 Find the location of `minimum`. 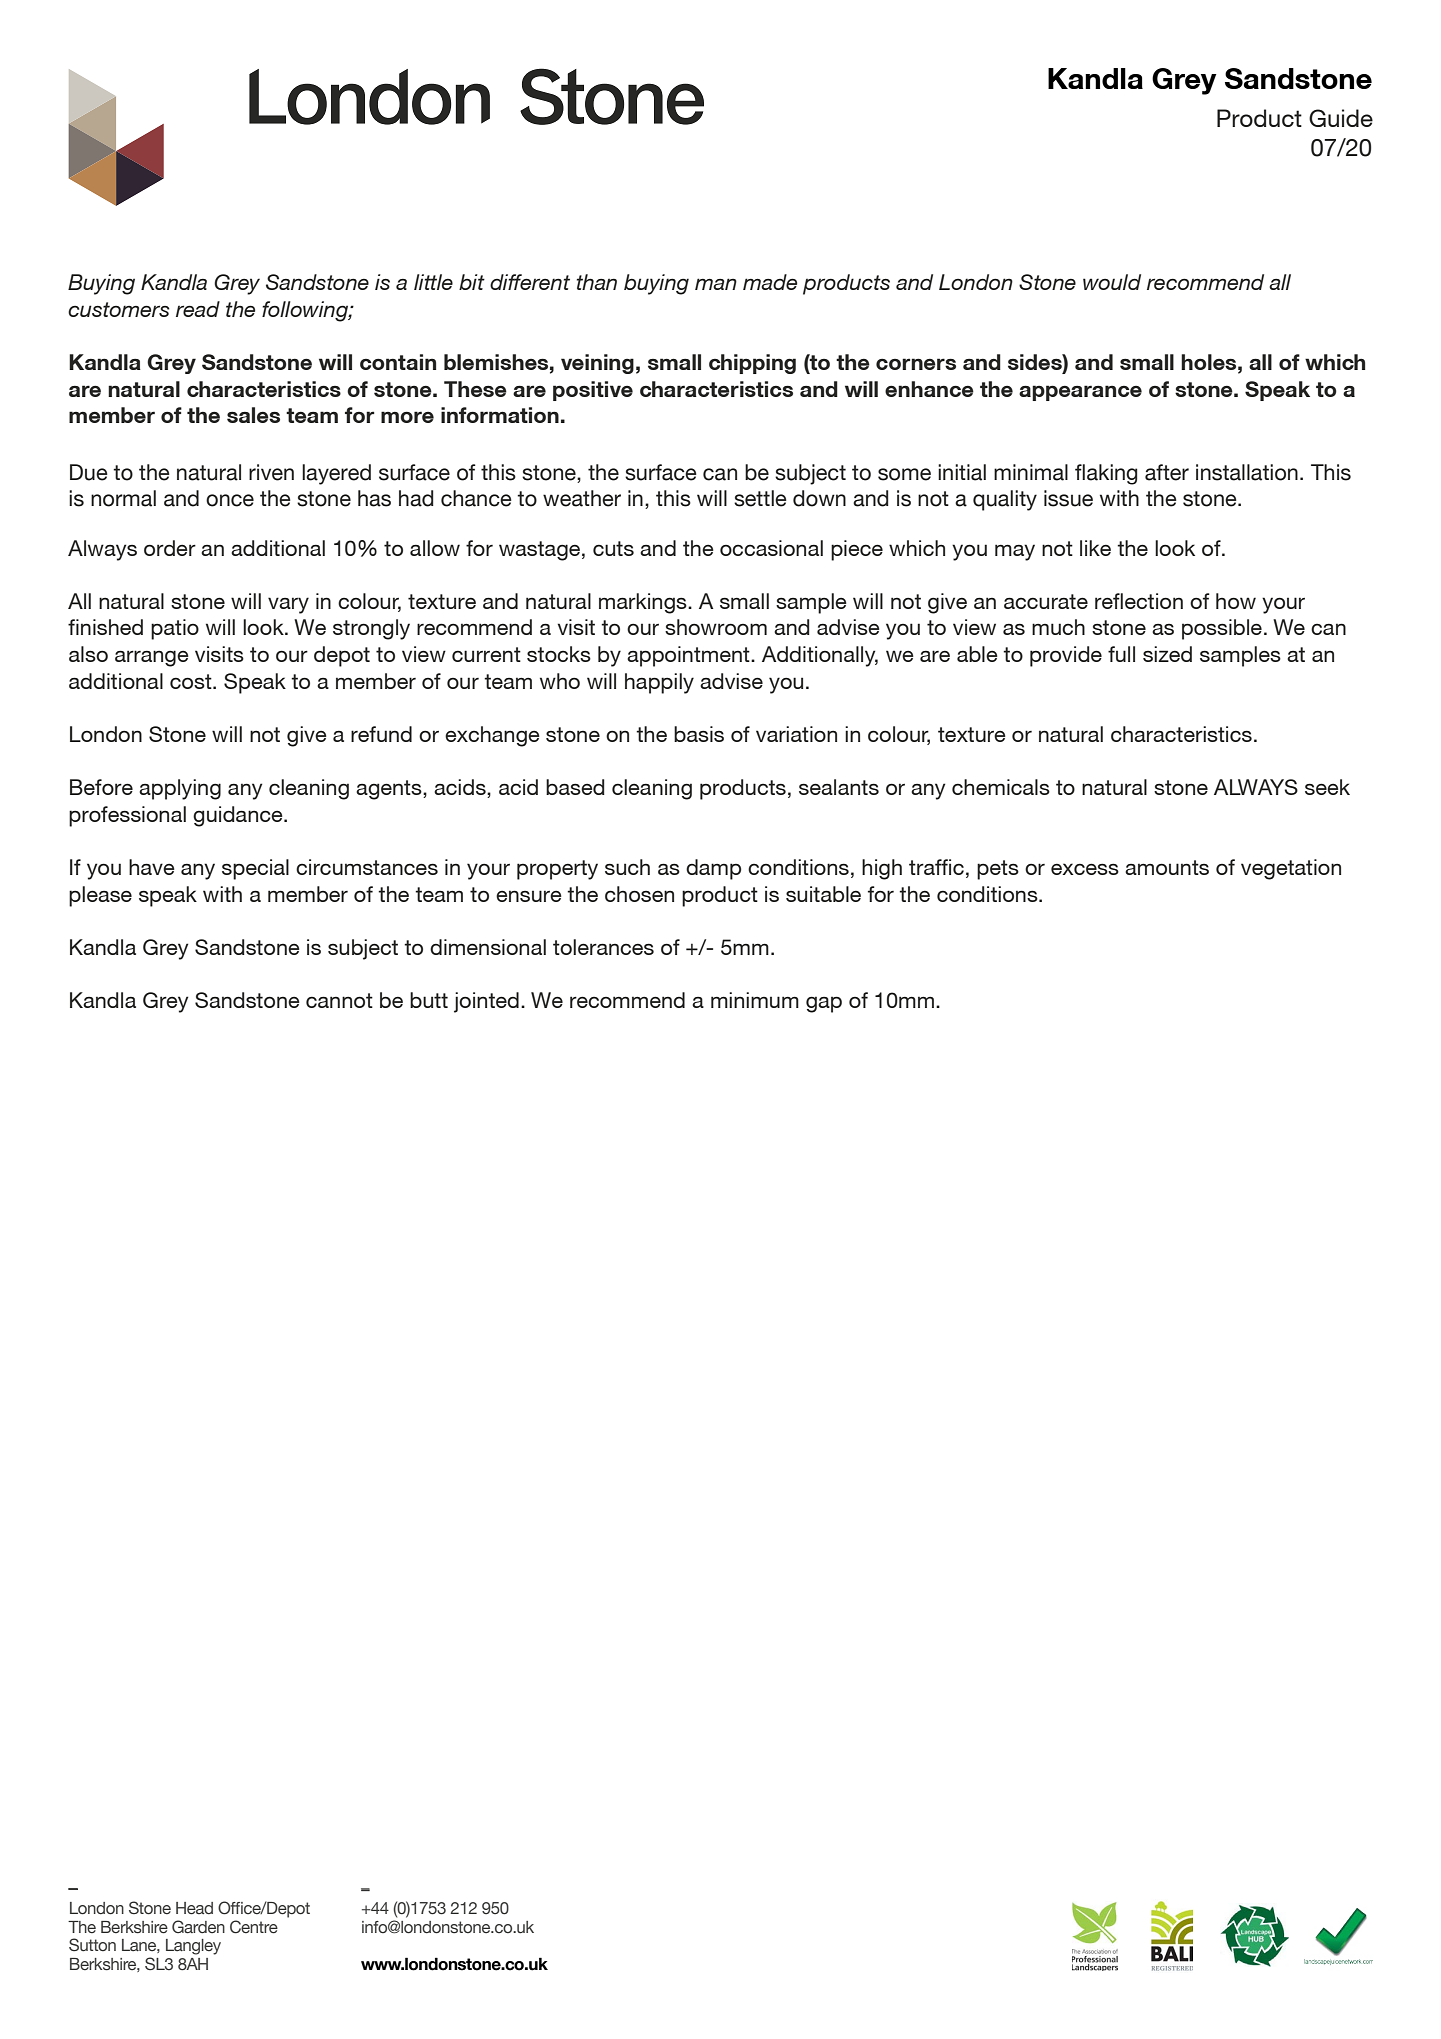

minimum is located at coordinates (755, 1000).
